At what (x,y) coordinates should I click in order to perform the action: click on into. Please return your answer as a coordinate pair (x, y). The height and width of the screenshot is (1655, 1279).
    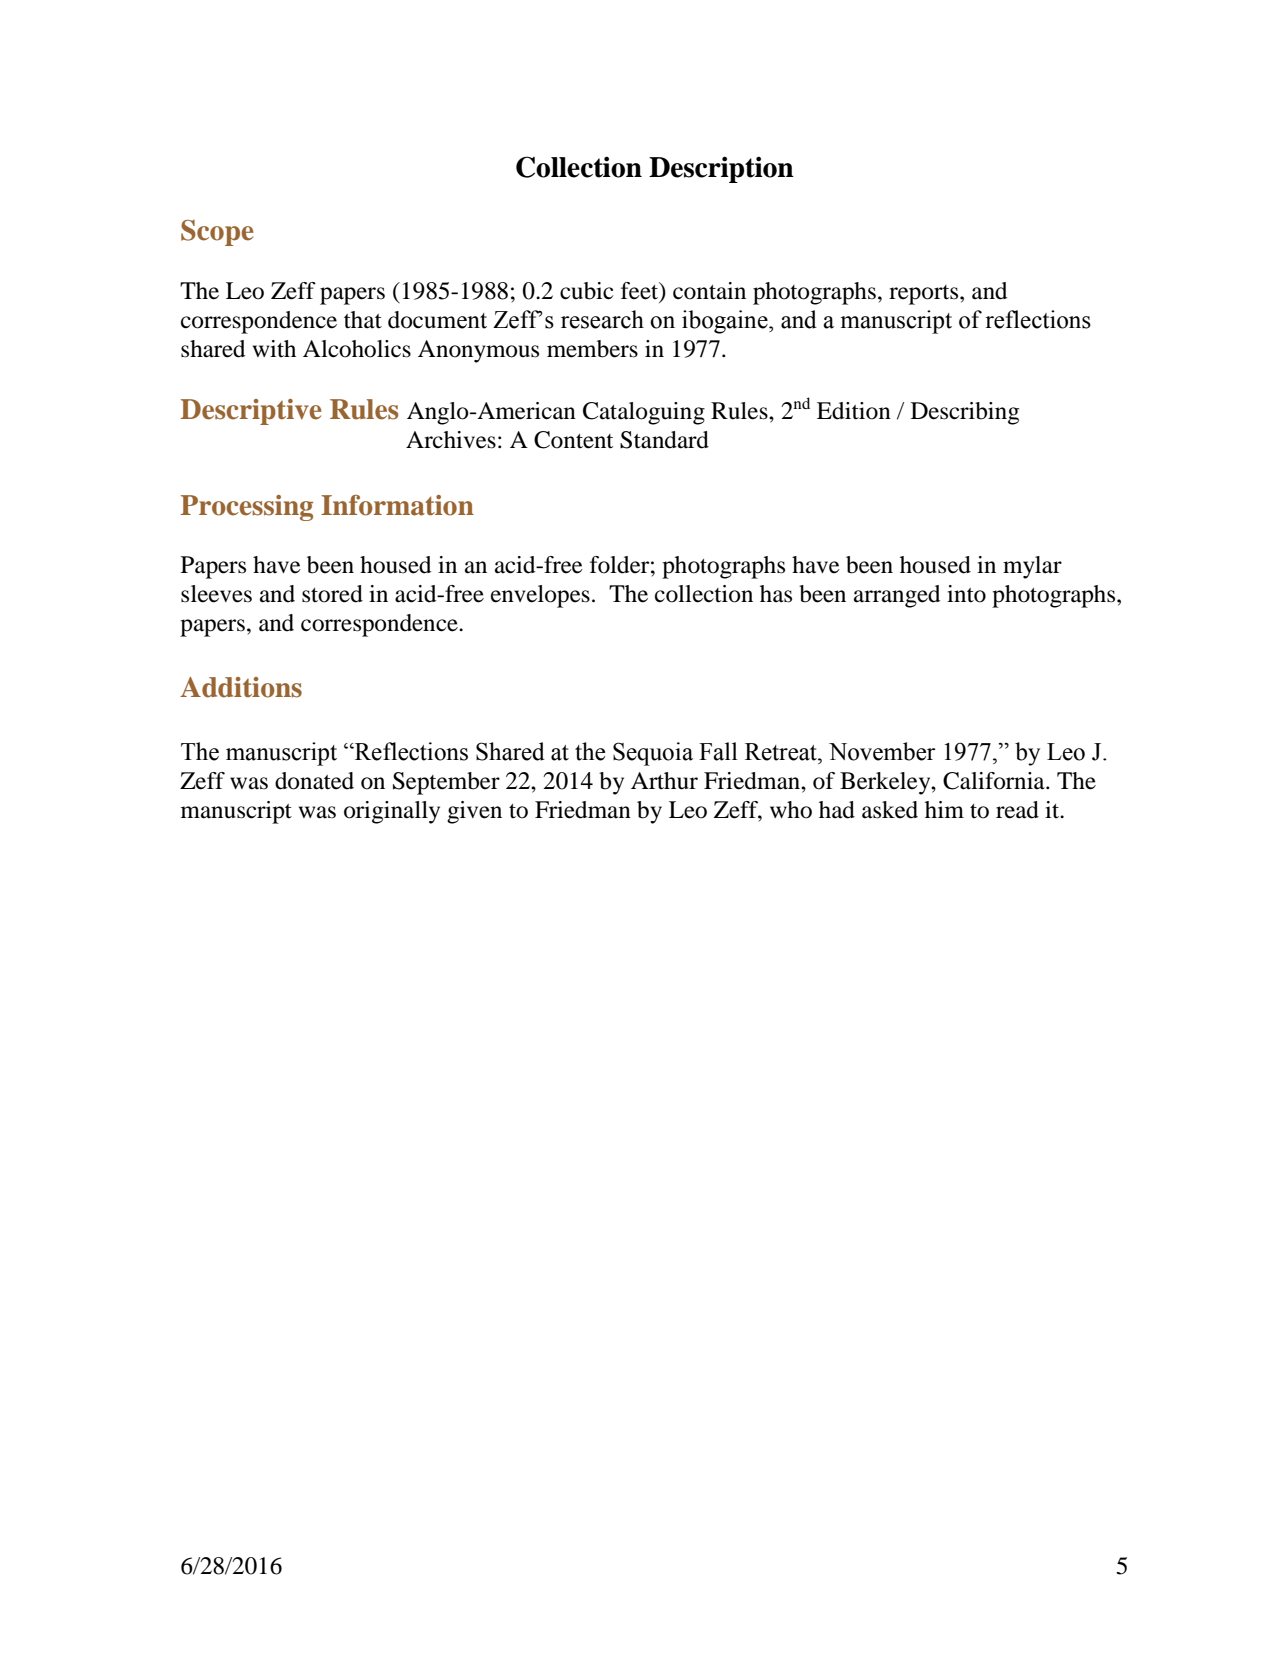
    Looking at the image, I should click on (966, 594).
